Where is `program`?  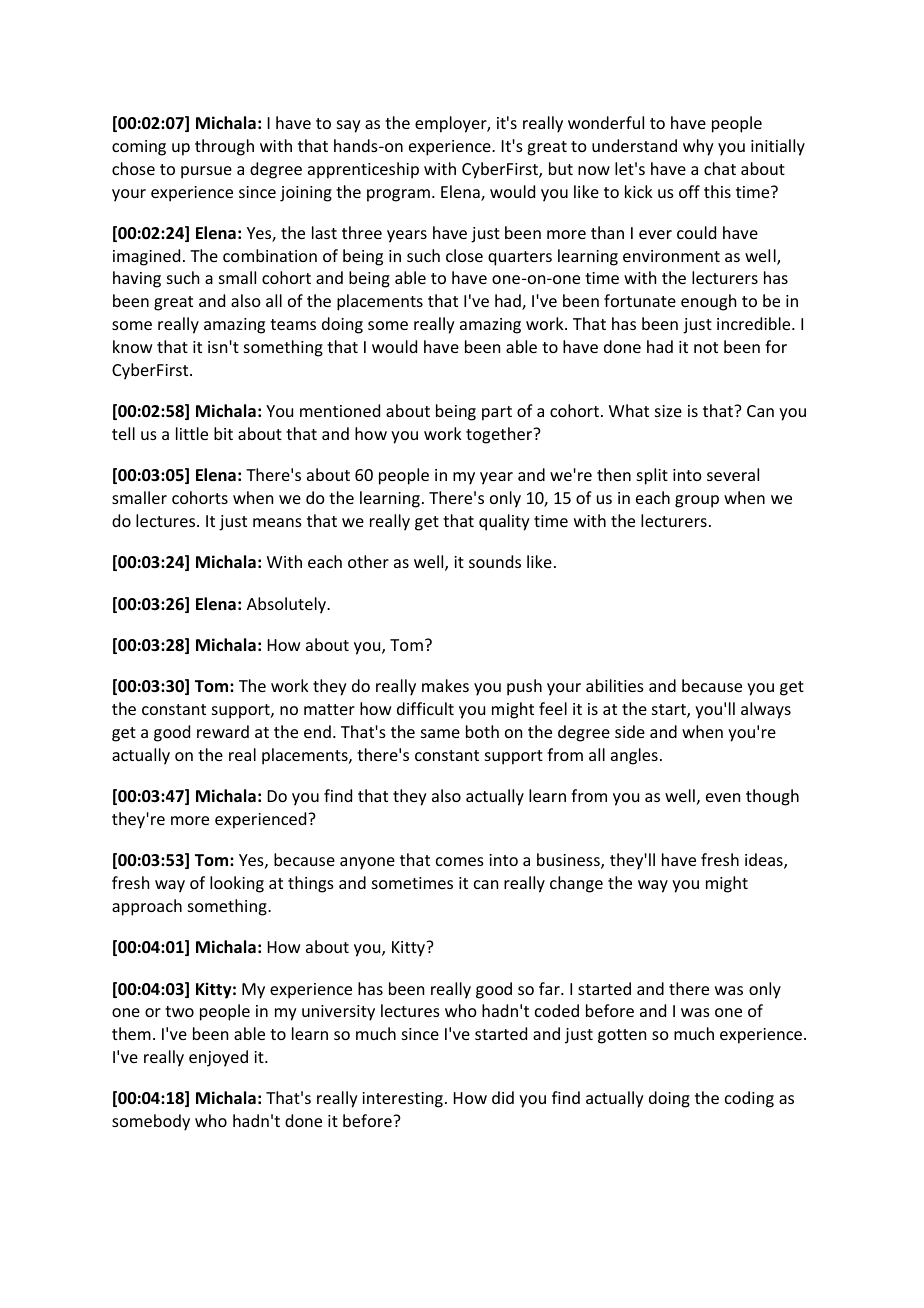
program is located at coordinates (398, 195).
